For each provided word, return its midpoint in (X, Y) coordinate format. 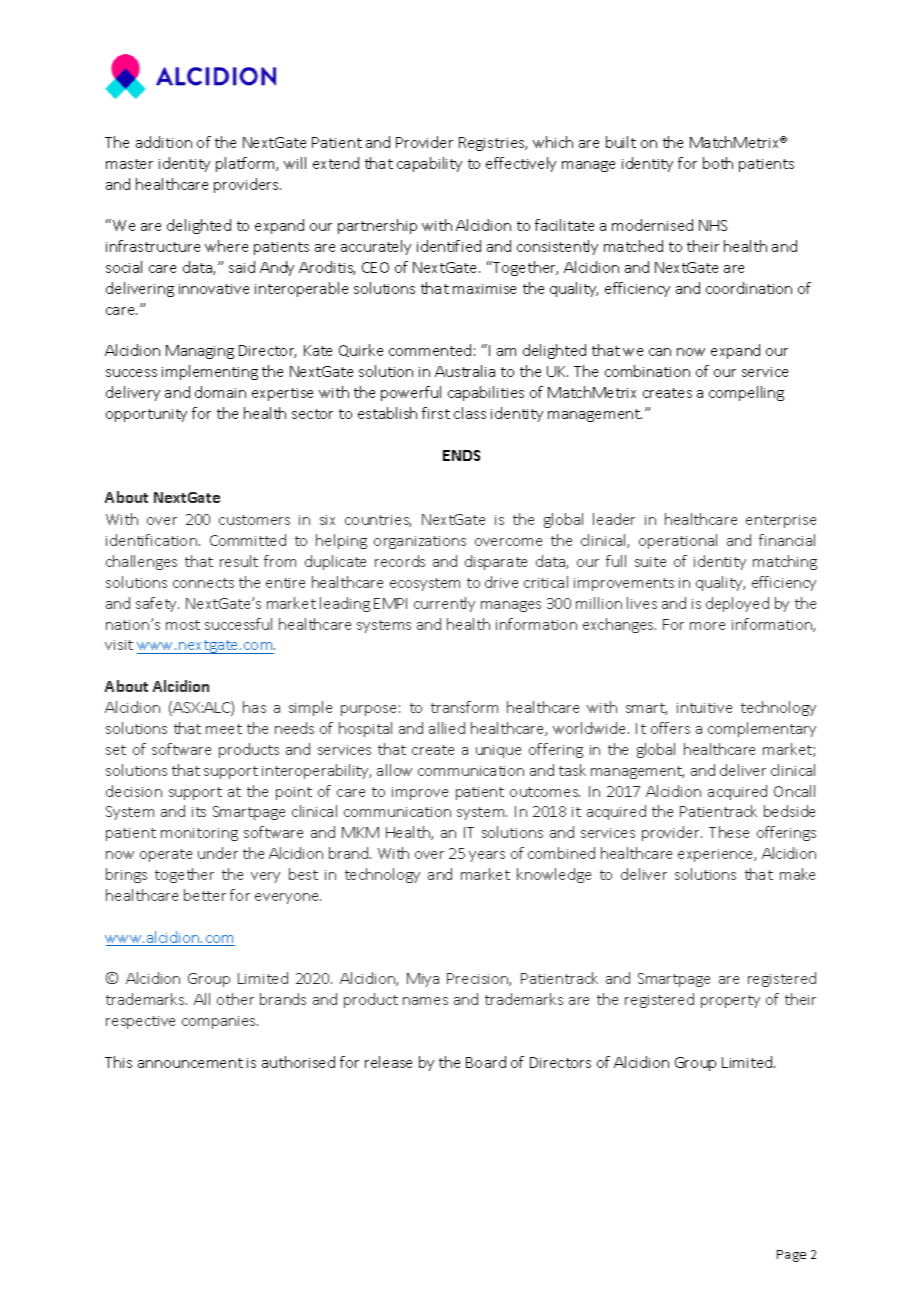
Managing (200, 352)
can (660, 352)
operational (678, 541)
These (729, 832)
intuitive (704, 708)
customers (254, 520)
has (254, 707)
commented (430, 350)
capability (429, 164)
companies (220, 1022)
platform (246, 164)
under (218, 853)
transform (464, 707)
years (487, 856)
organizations (420, 542)
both (718, 163)
